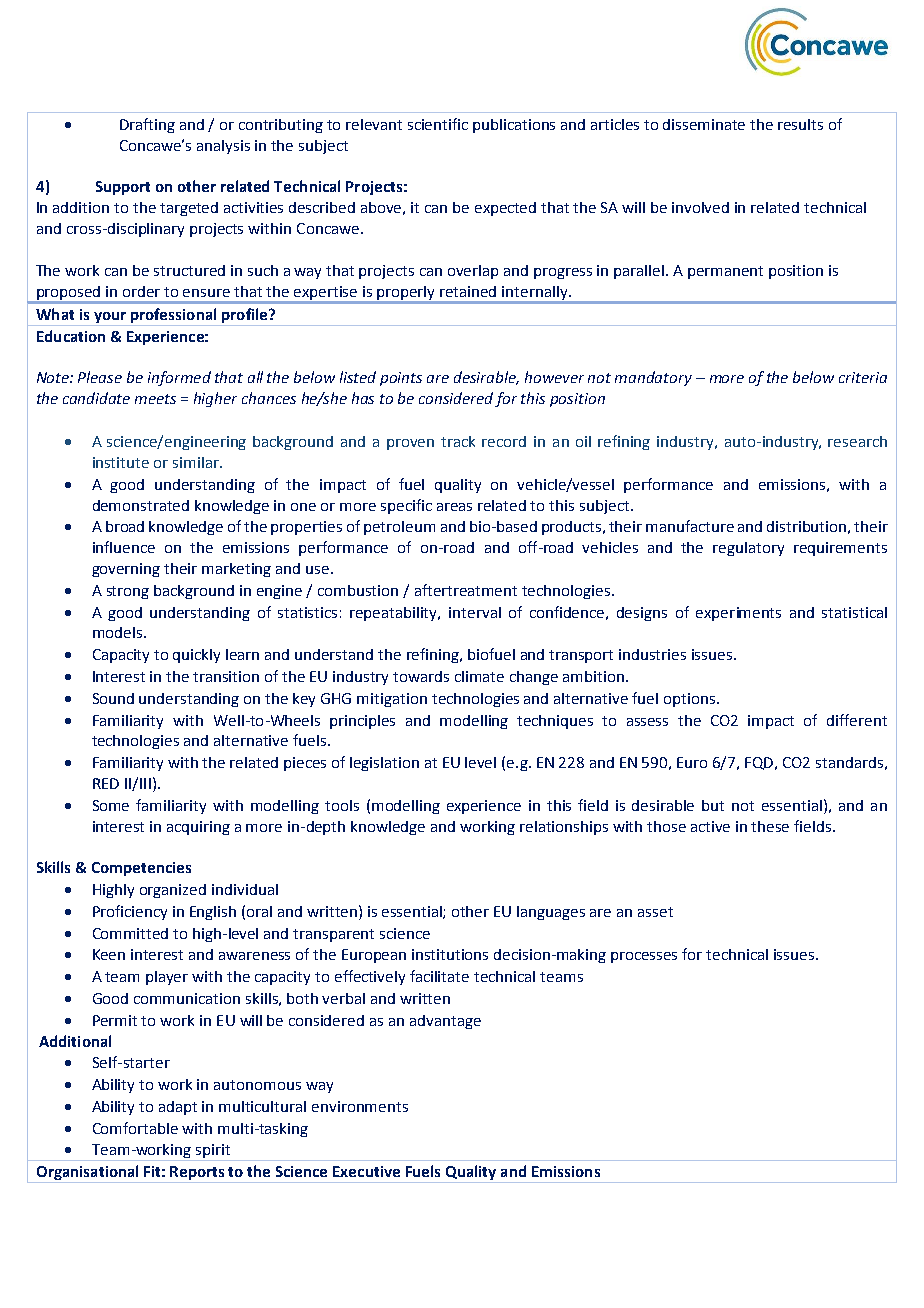  What do you see at coordinates (384, 764) in the document?
I see `legislation` at bounding box center [384, 764].
